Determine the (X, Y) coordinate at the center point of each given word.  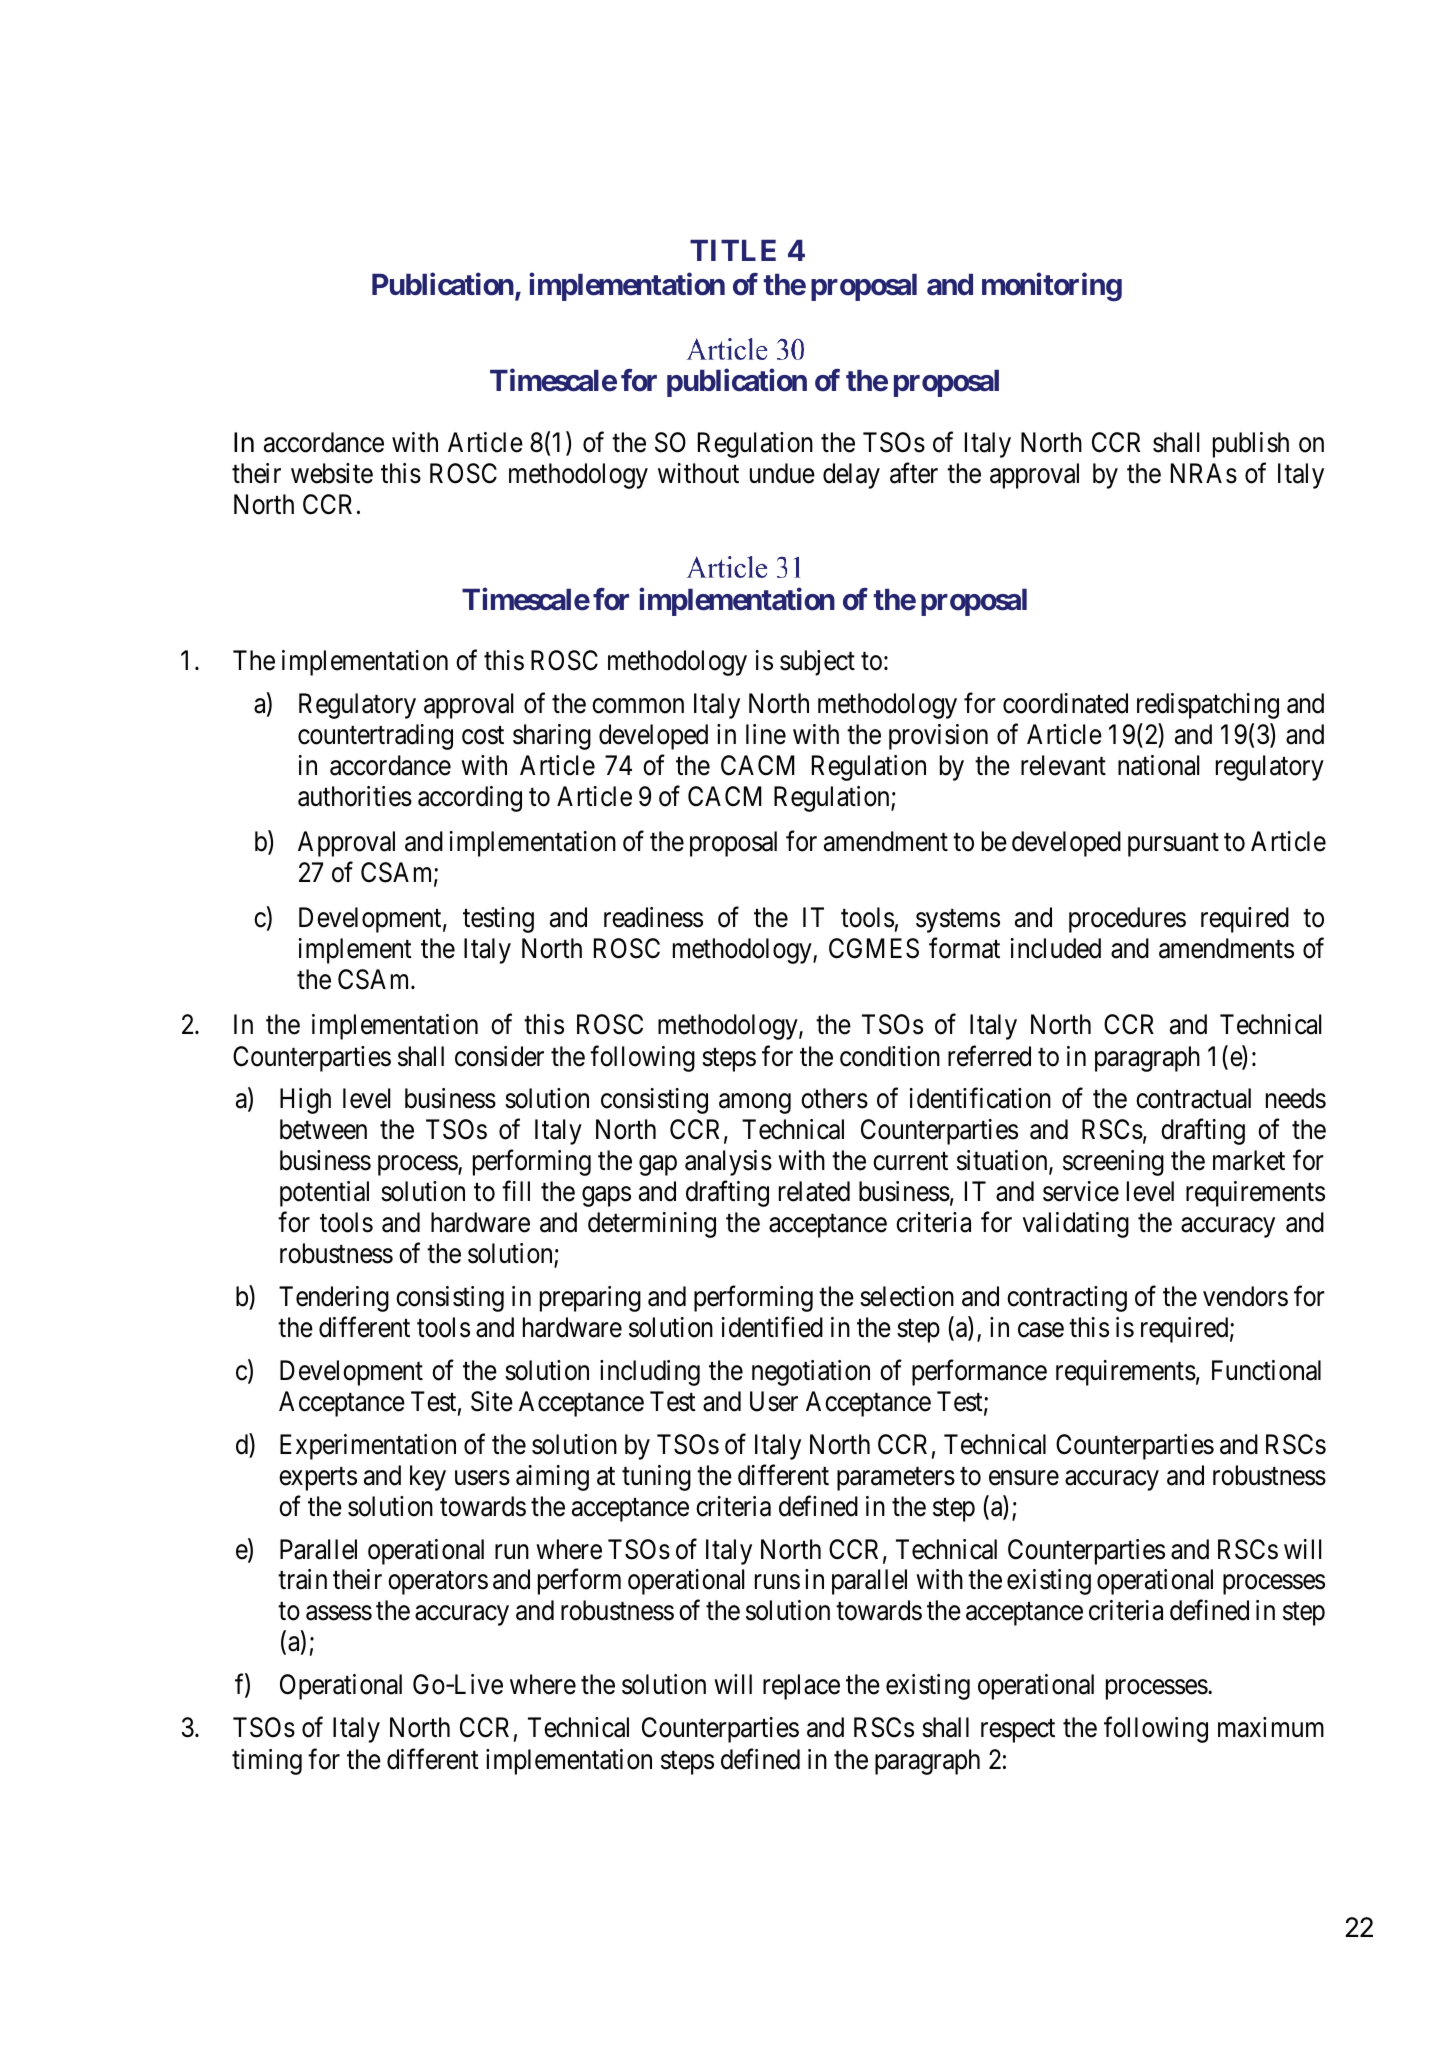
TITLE (733, 250)
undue (782, 473)
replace (801, 1687)
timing (267, 1762)
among (755, 1104)
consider (499, 1056)
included (1055, 948)
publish (1251, 445)
